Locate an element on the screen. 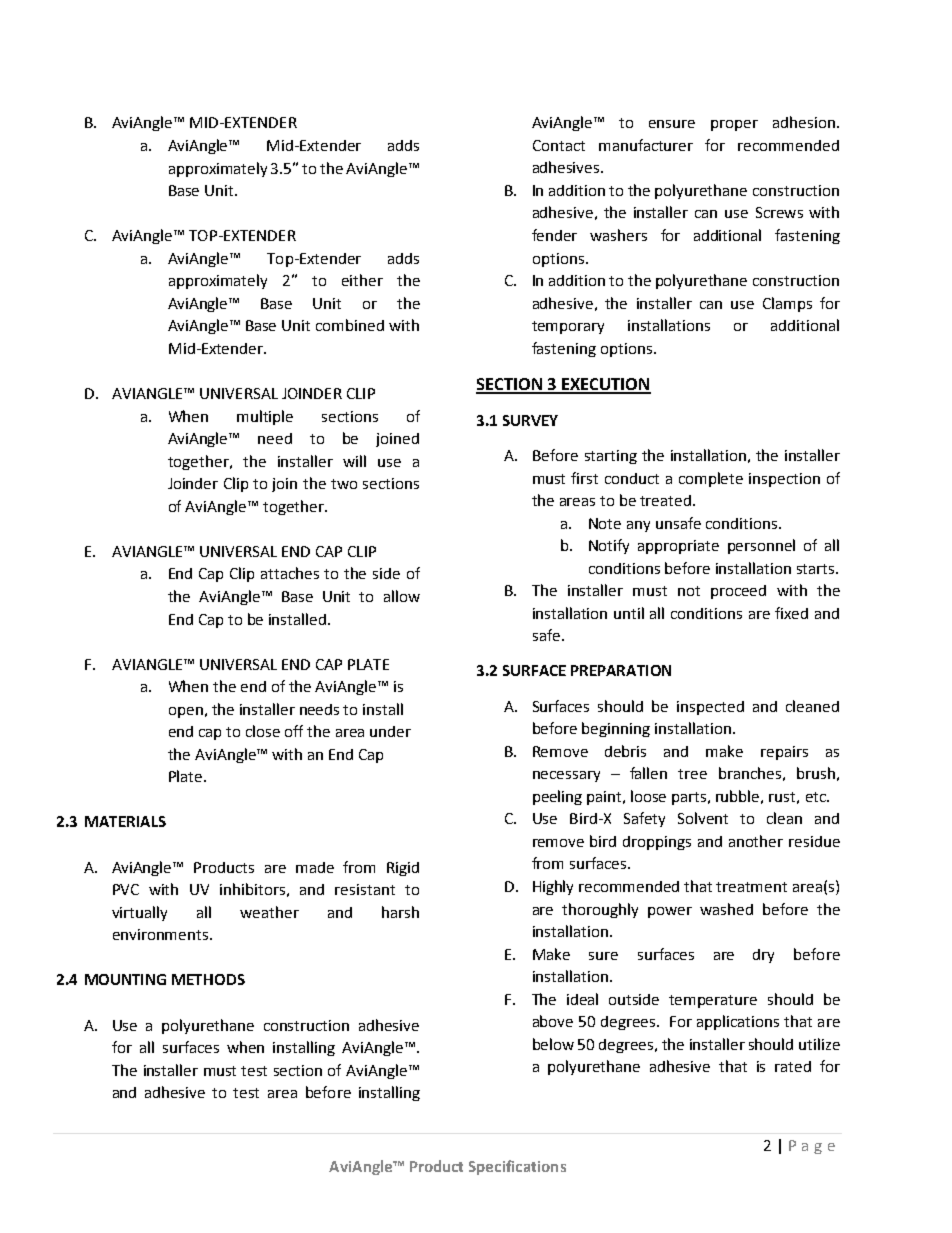 This screenshot has height=1233, width=952. Contact is located at coordinates (559, 145).
